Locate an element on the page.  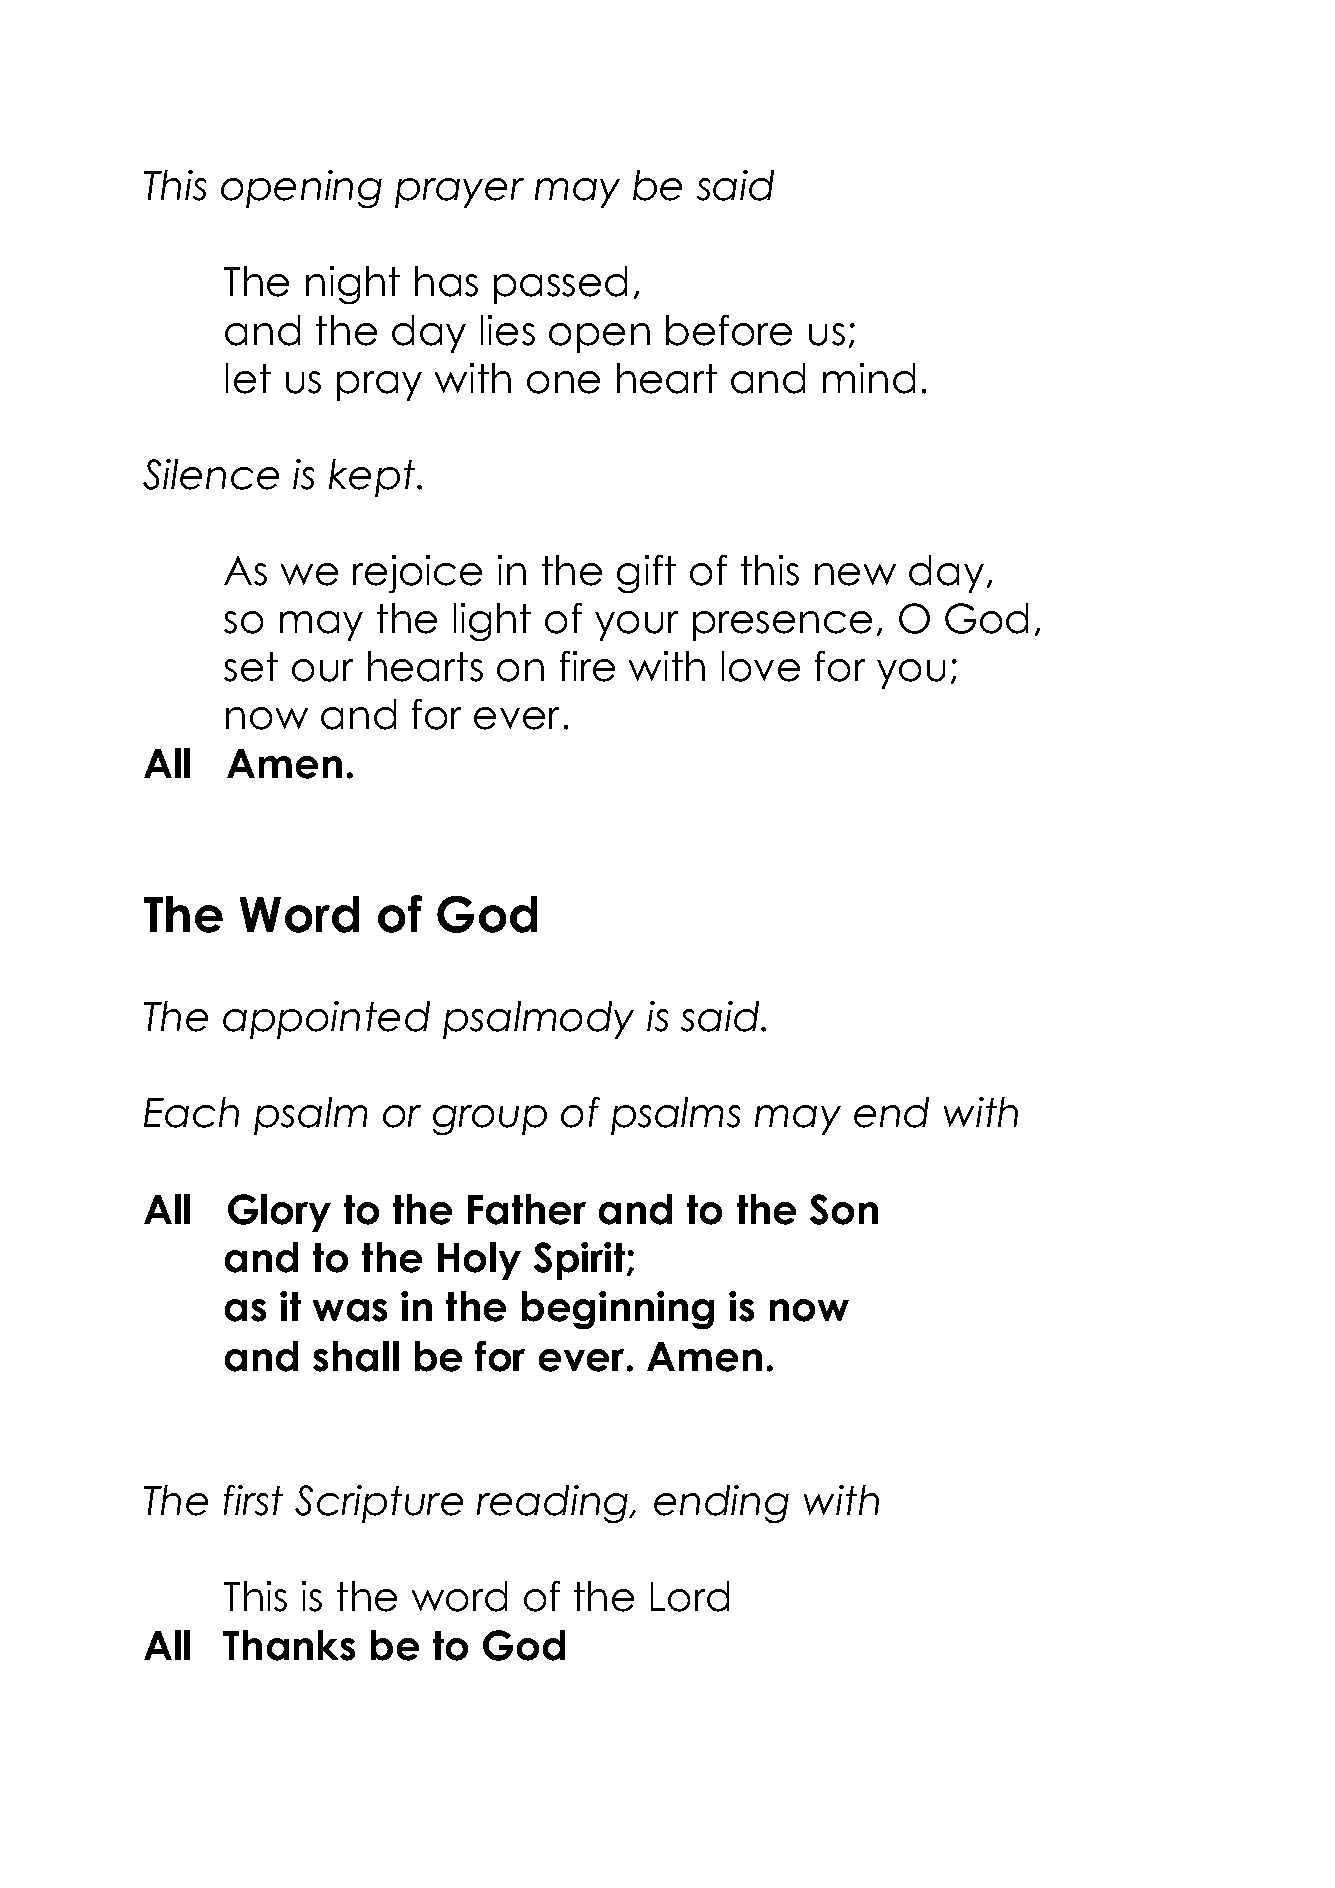
Thanks is located at coordinates (289, 1645).
